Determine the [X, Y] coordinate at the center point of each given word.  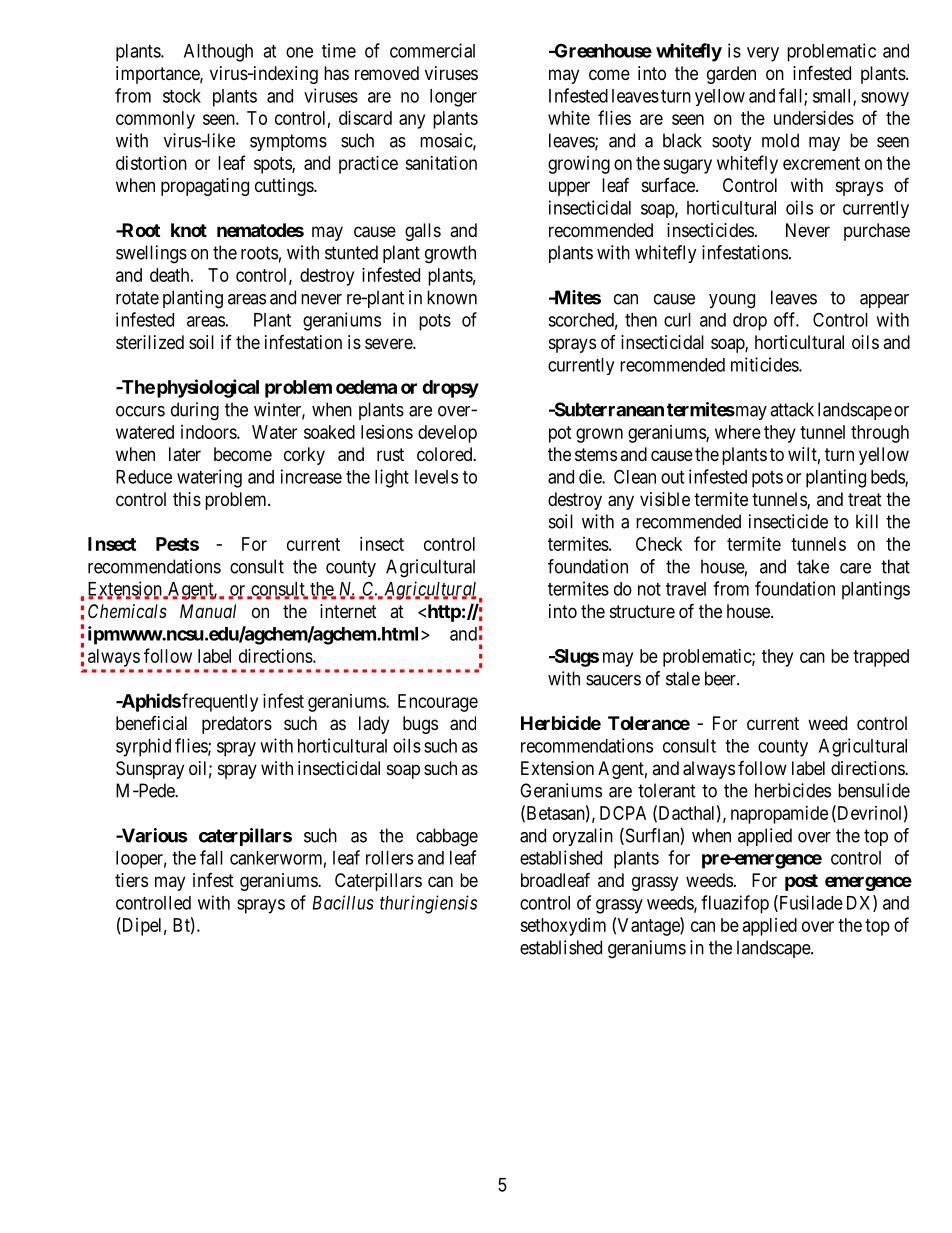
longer [453, 98]
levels [436, 477]
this [187, 499]
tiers [131, 880]
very [763, 54]
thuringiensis [428, 904]
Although [218, 53]
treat [865, 500]
